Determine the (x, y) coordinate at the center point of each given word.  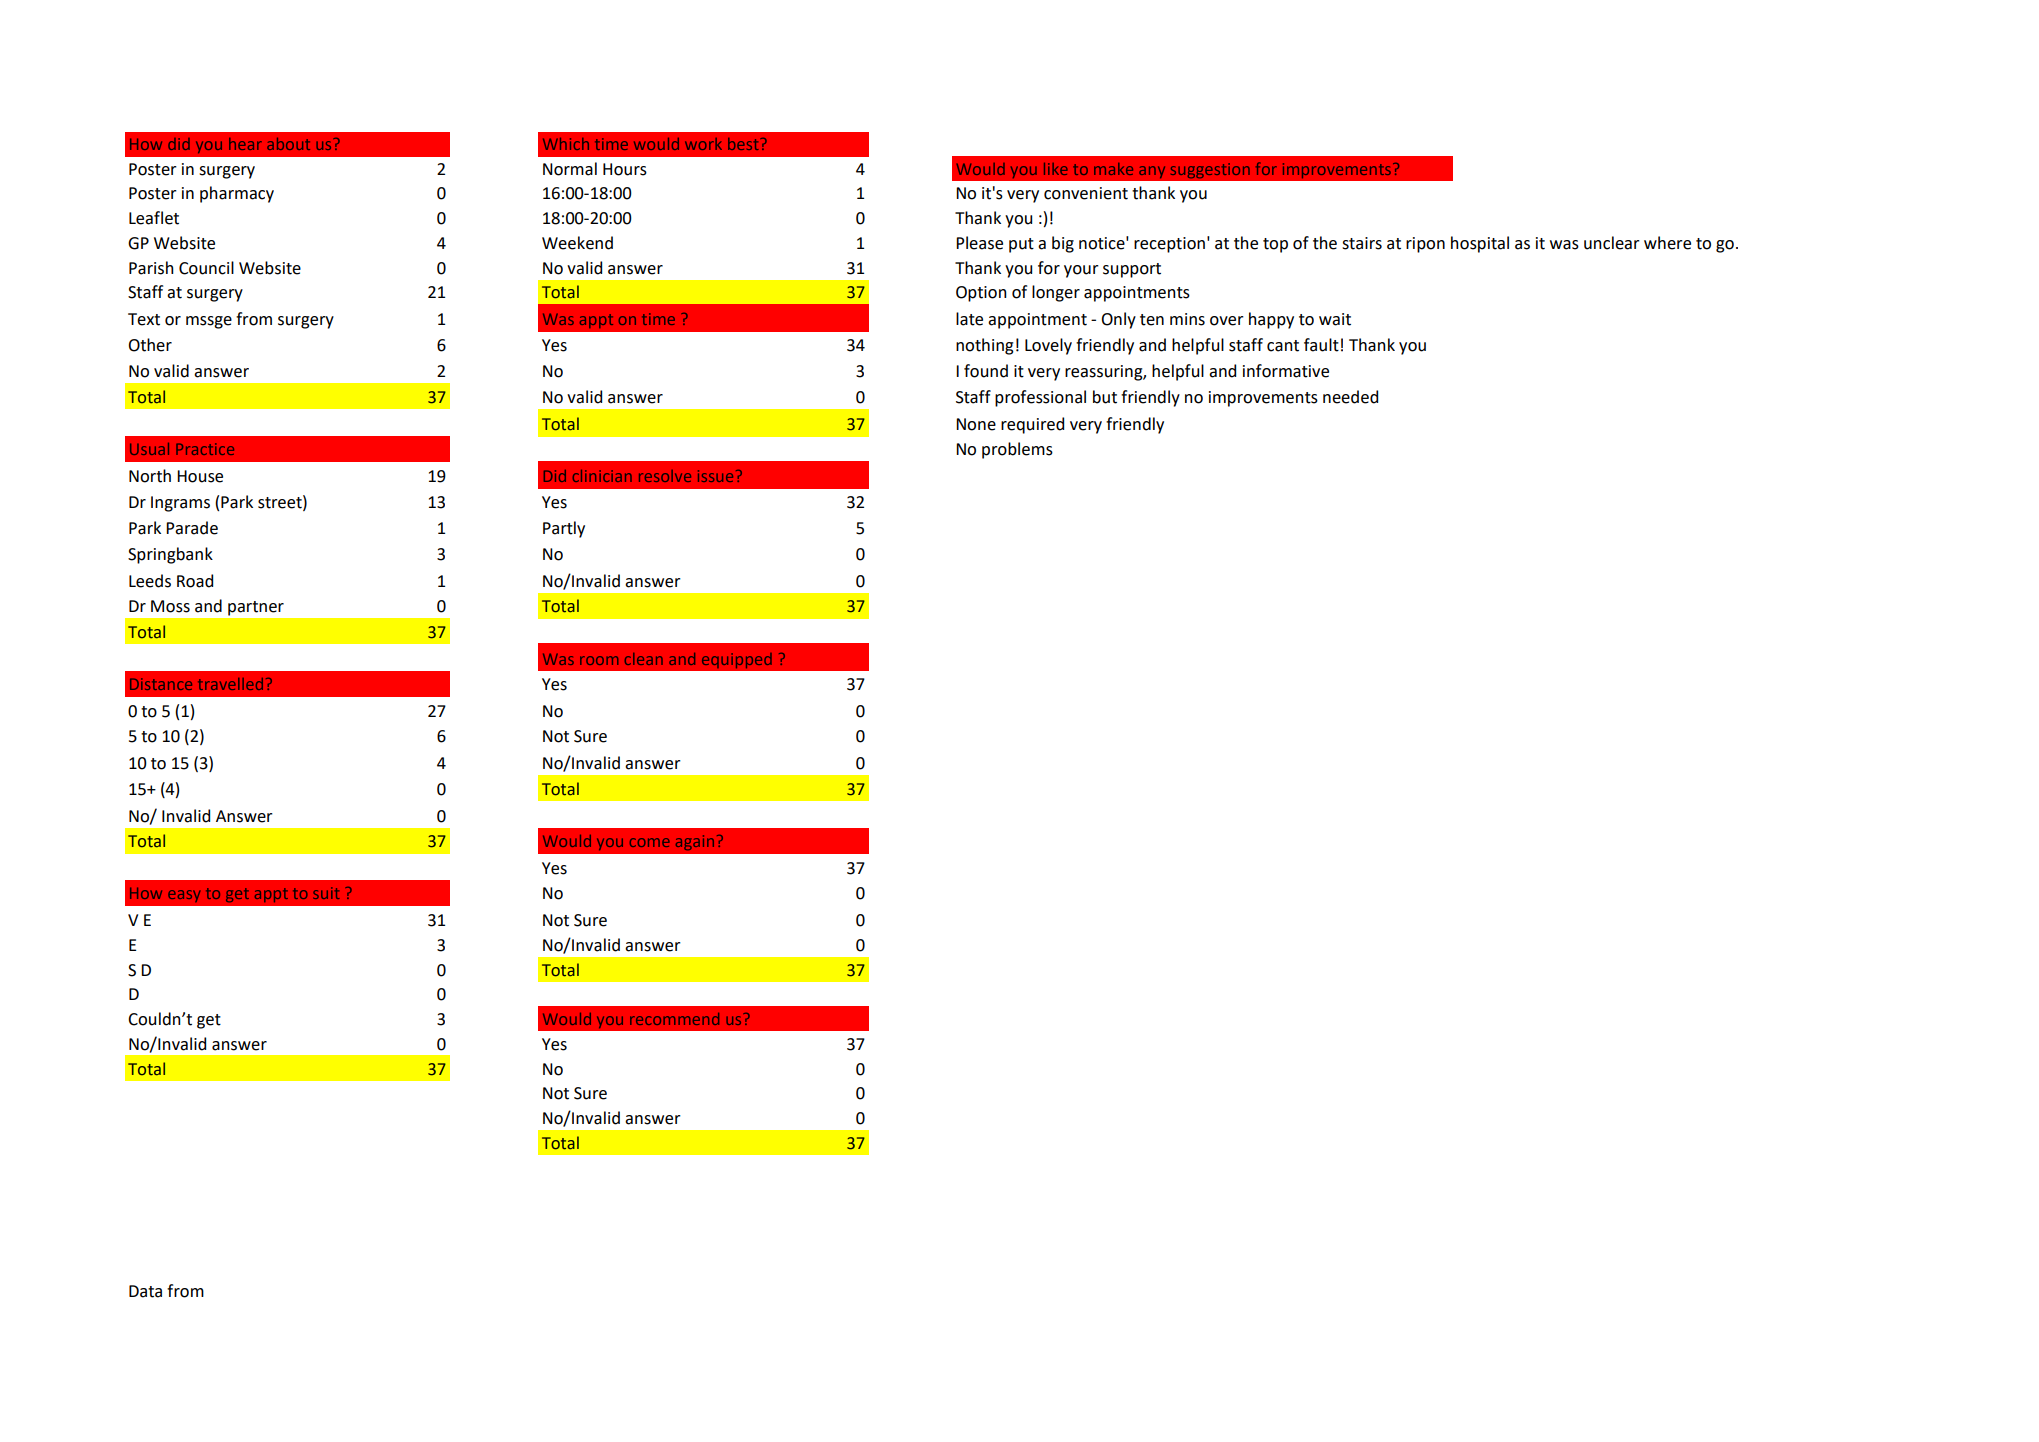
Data (145, 1291)
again (695, 842)
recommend (674, 1019)
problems (1017, 450)
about (288, 144)
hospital (1480, 244)
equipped (737, 660)
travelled (230, 684)
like (1056, 169)
